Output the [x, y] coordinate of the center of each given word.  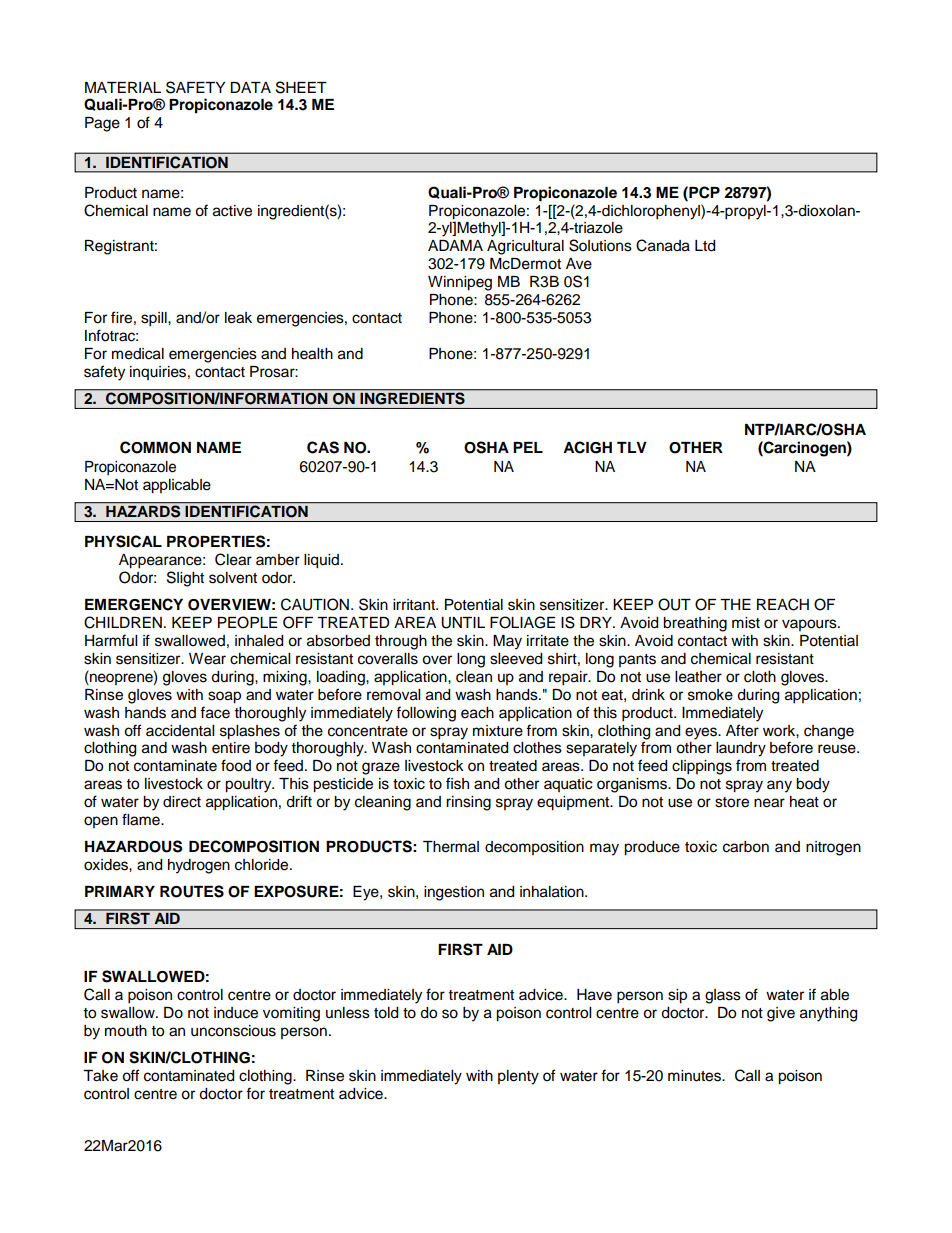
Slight [185, 579]
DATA [250, 87]
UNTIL [463, 623]
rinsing [468, 803]
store [732, 802]
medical [138, 354]
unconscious [233, 1031]
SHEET [301, 87]
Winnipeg [460, 283]
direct [182, 802]
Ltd [705, 246]
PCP [703, 192]
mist [746, 623]
